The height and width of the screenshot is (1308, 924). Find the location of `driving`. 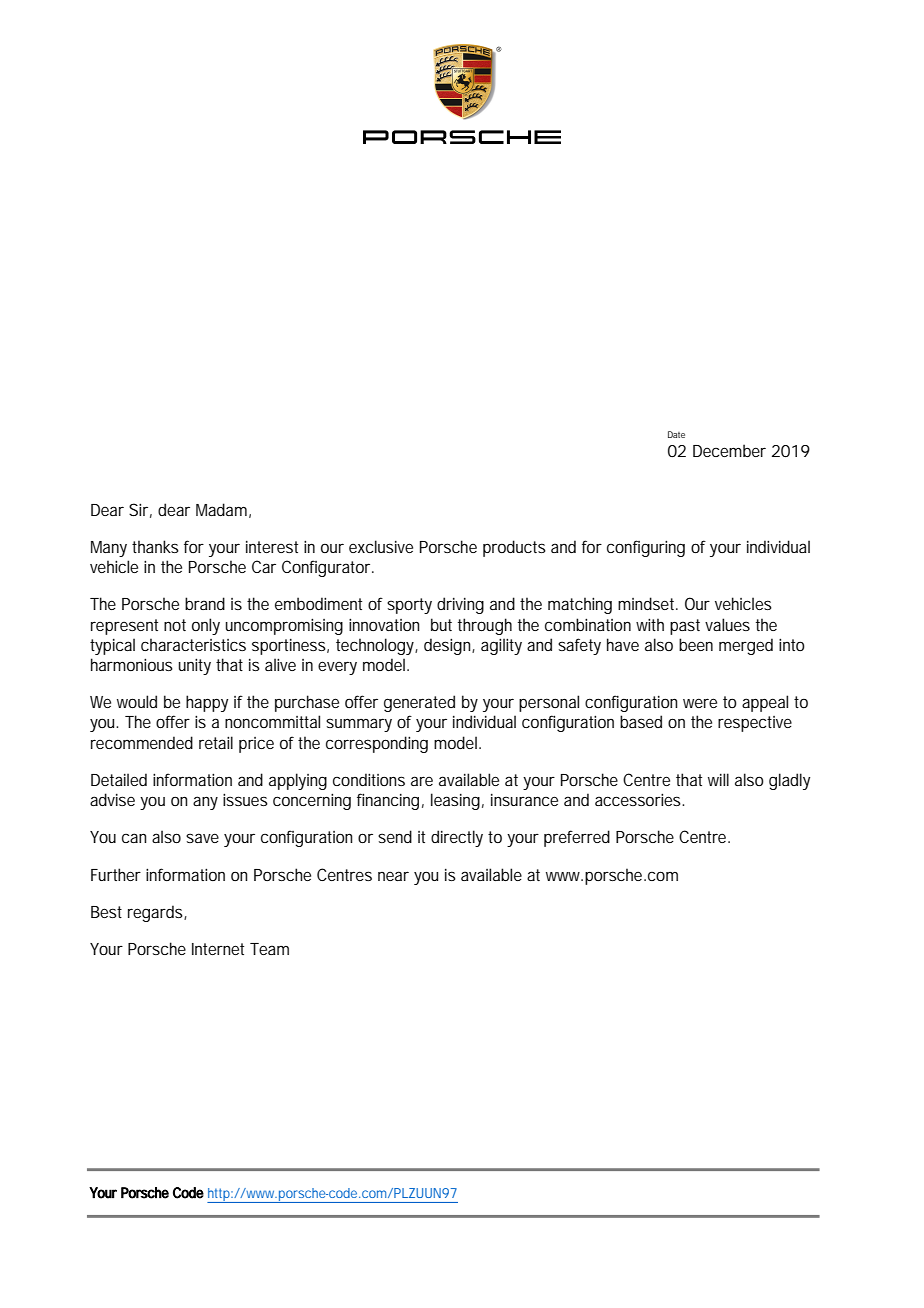

driving is located at coordinates (460, 605).
